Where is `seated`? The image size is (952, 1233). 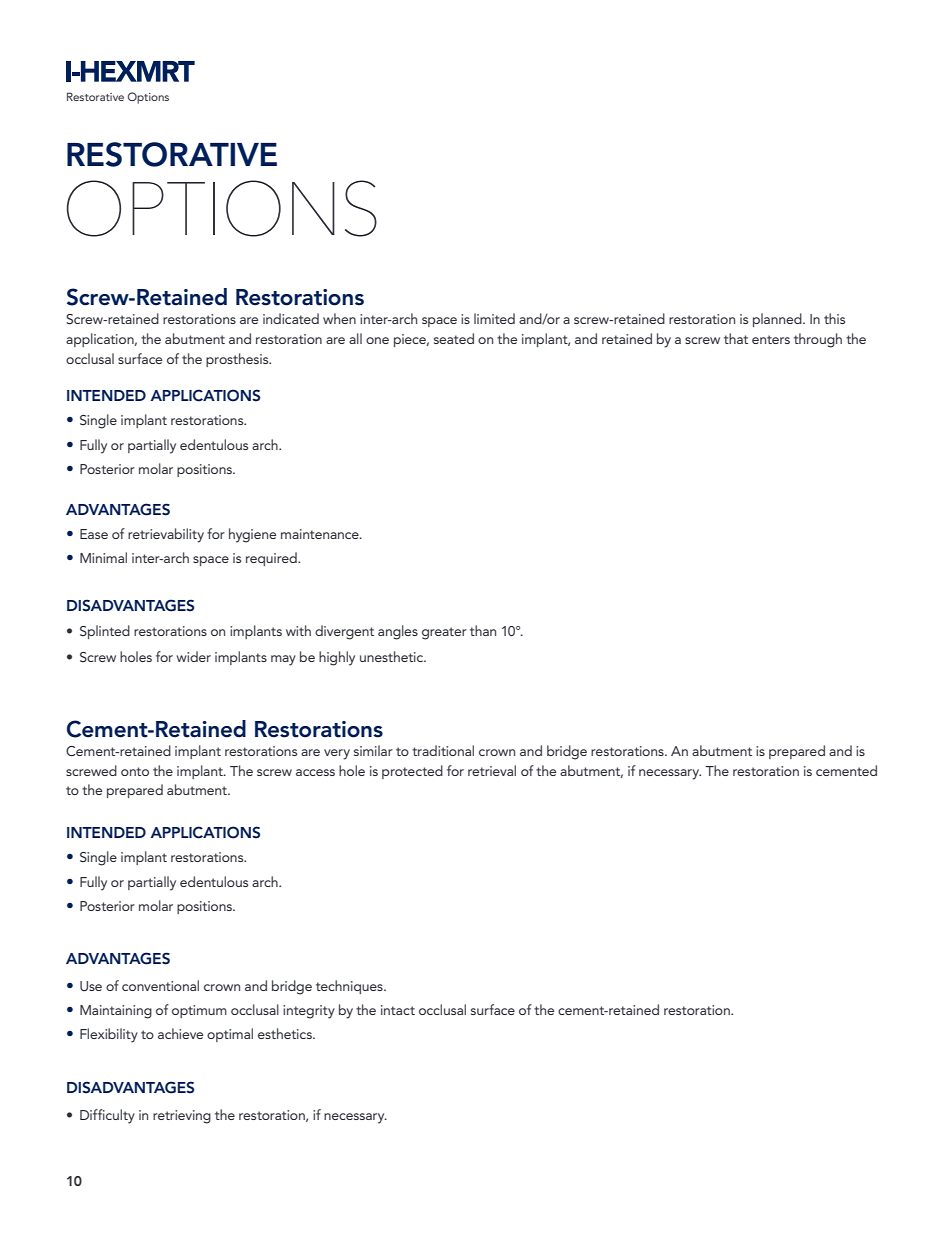 seated is located at coordinates (454, 338).
